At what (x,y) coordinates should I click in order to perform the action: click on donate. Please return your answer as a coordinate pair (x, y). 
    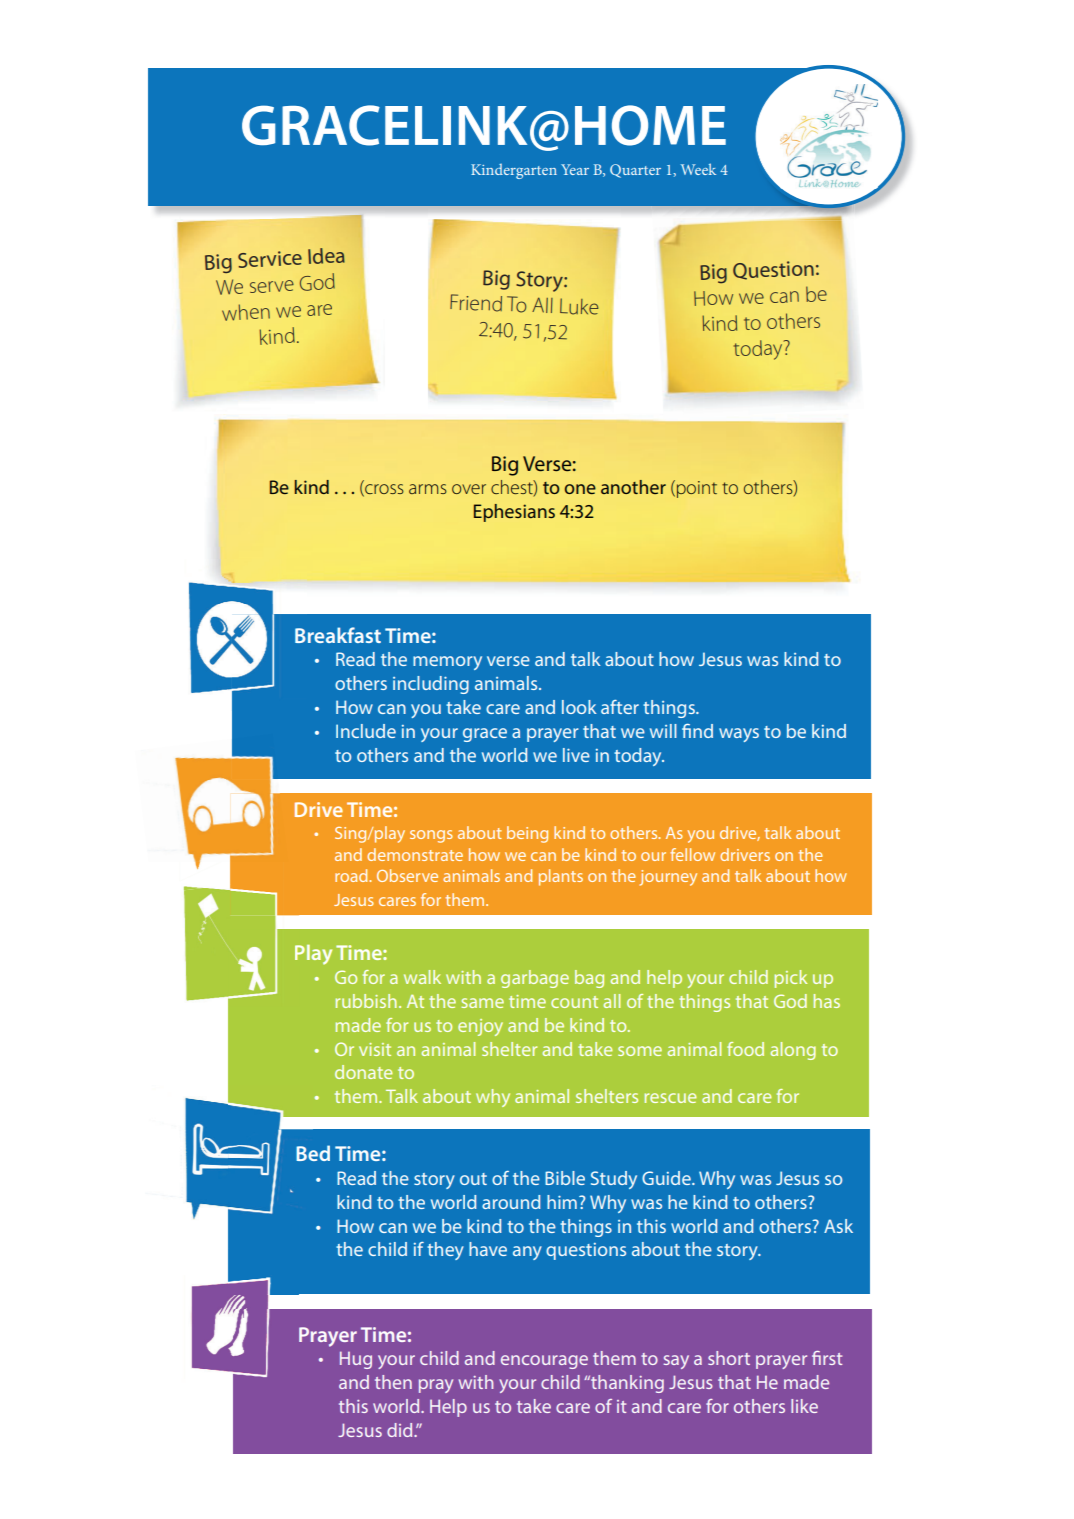
    Looking at the image, I should click on (364, 1072).
